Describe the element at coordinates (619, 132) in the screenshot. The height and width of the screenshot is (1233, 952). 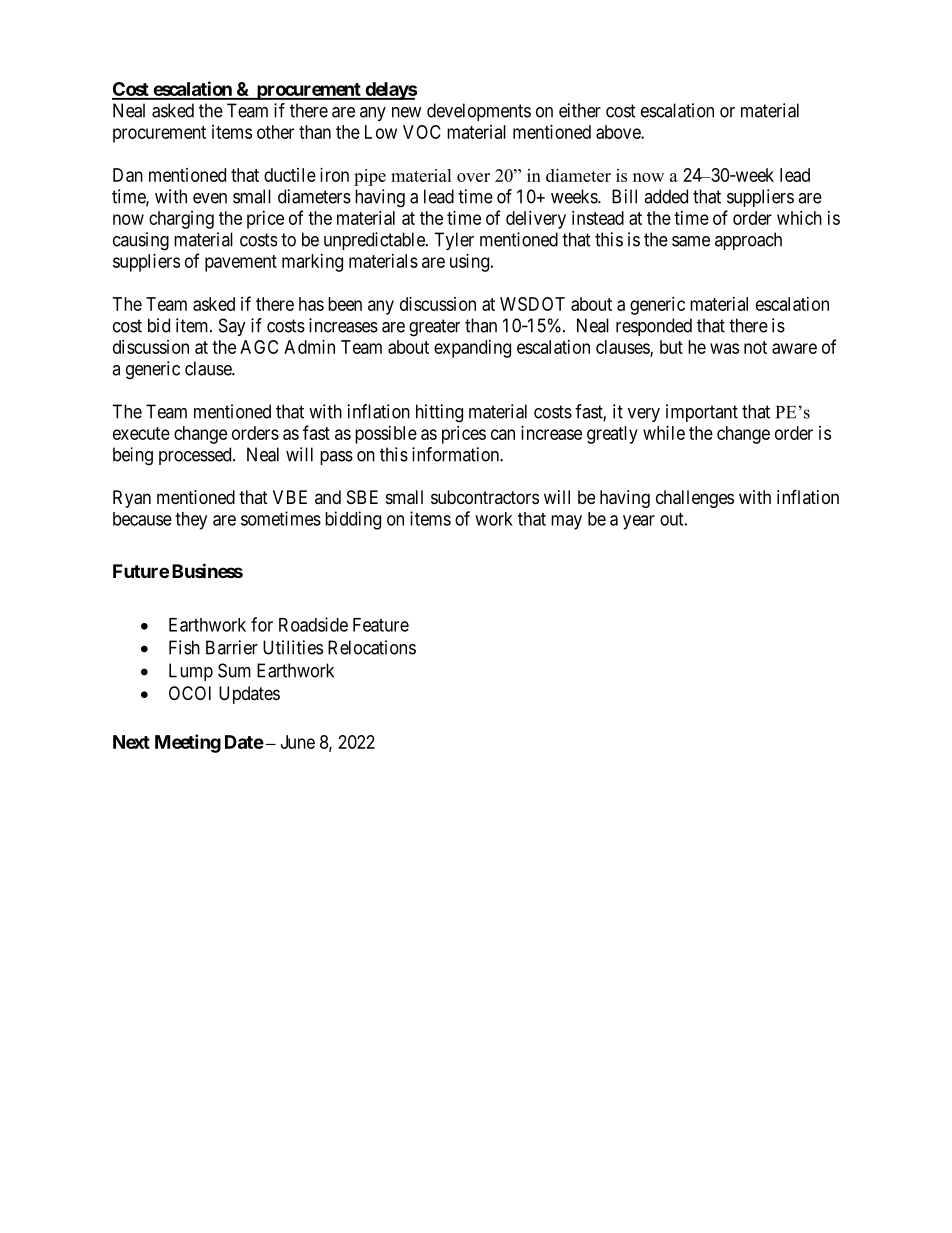
I see `above` at that location.
